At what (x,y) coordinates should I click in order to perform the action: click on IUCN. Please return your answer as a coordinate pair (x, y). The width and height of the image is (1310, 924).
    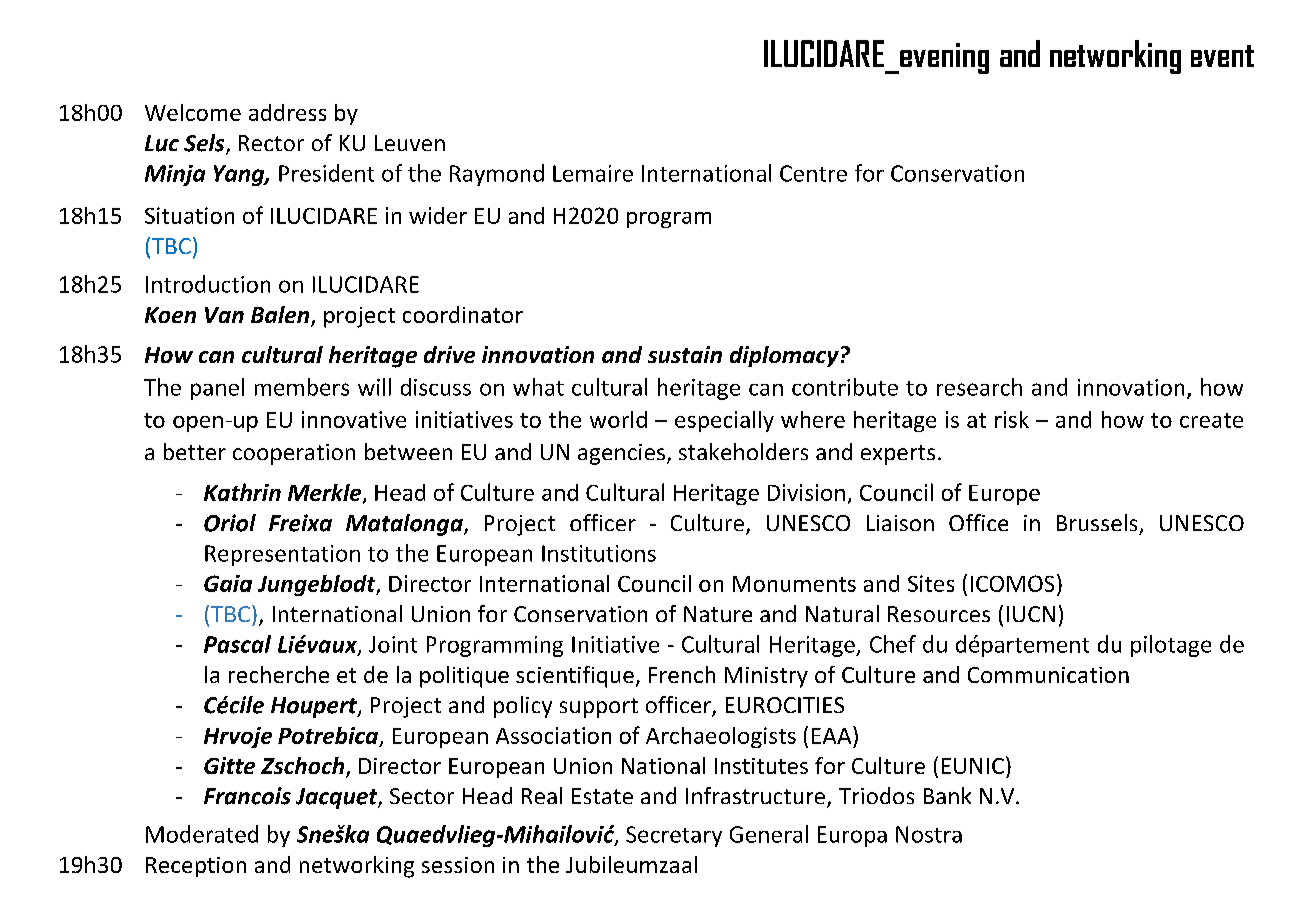
    Looking at the image, I should click on (1031, 614).
